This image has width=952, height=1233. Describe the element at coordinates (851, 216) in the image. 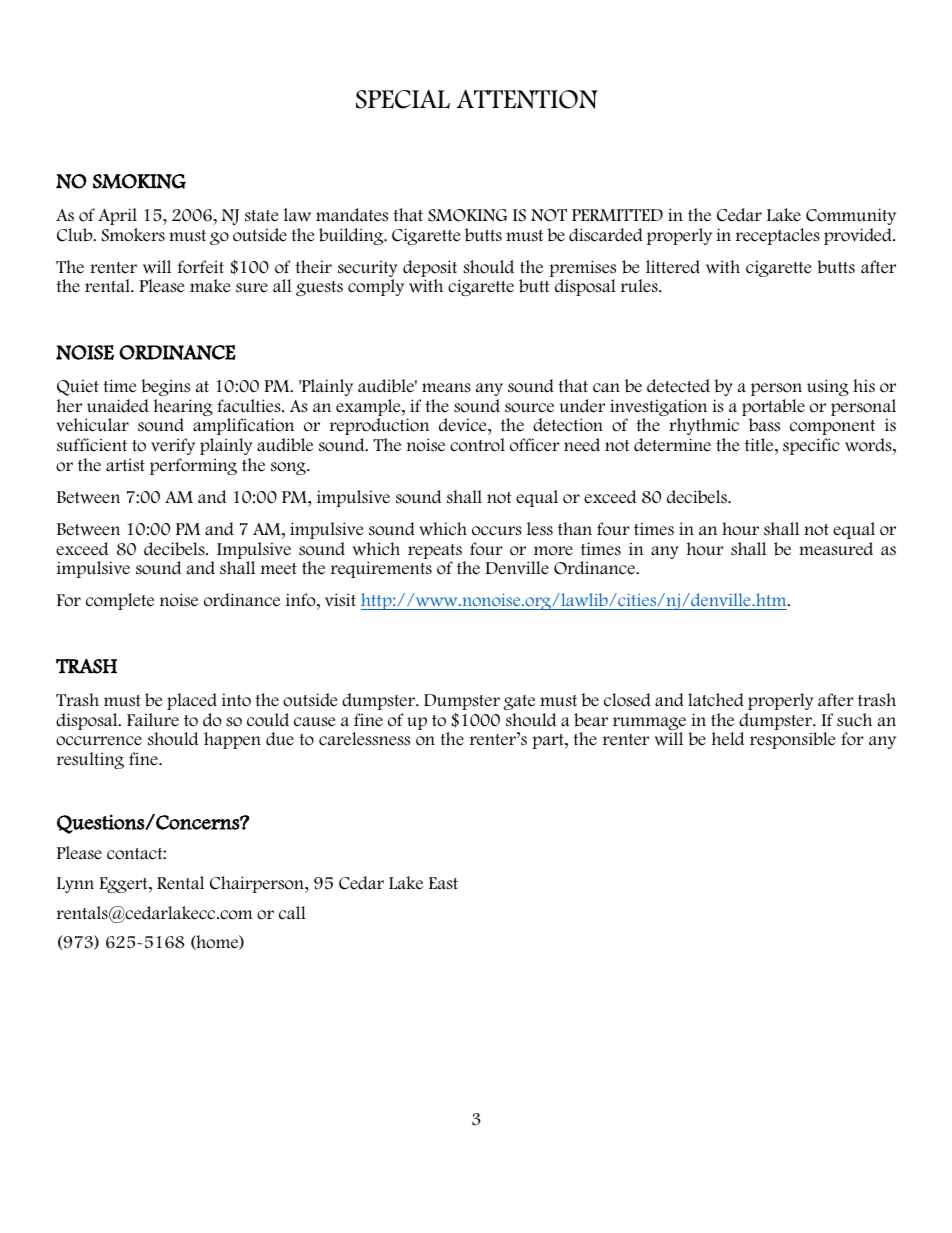

I see `Community` at that location.
